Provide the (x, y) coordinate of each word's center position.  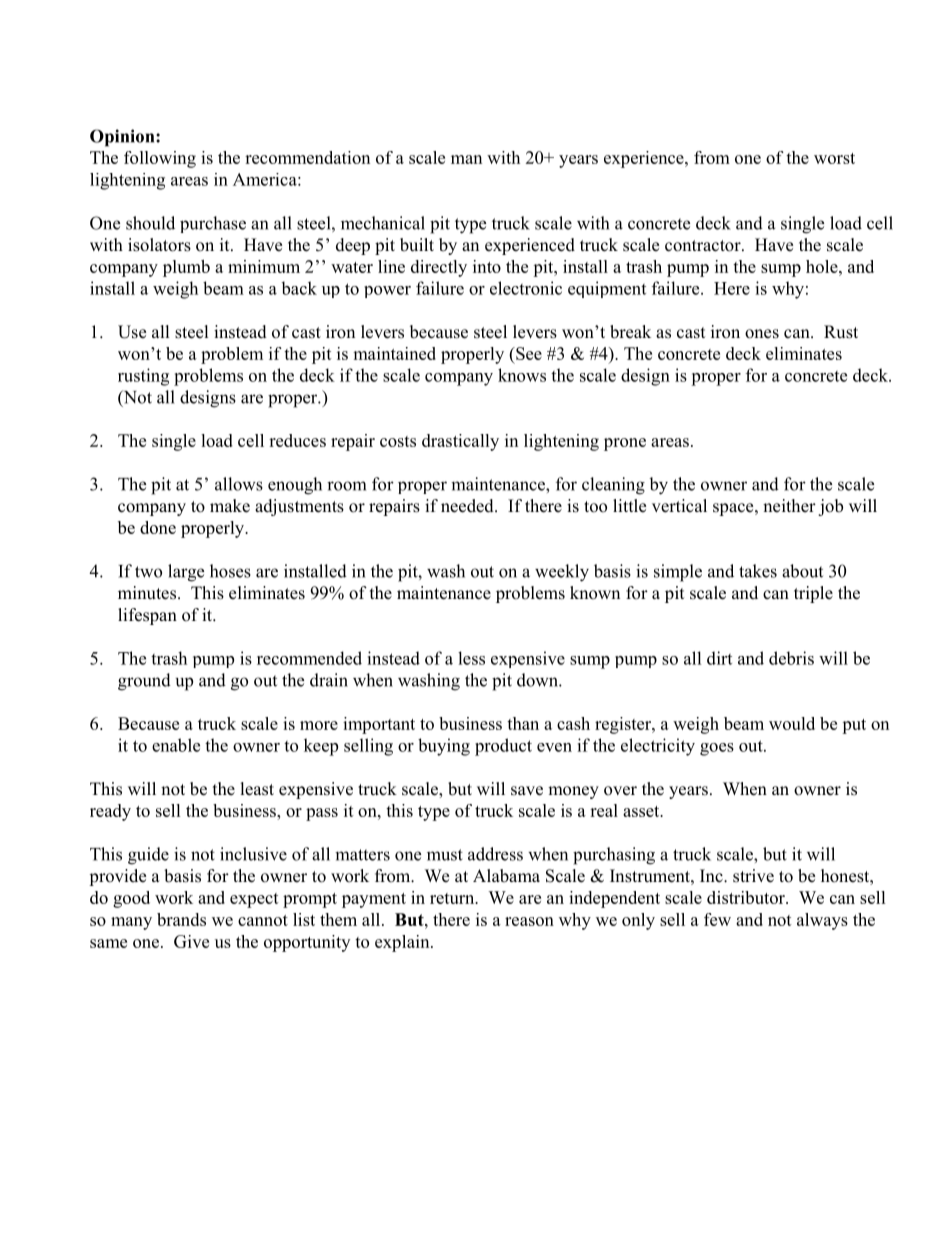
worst (834, 158)
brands (181, 919)
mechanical (383, 223)
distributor (747, 897)
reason (529, 921)
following (160, 159)
